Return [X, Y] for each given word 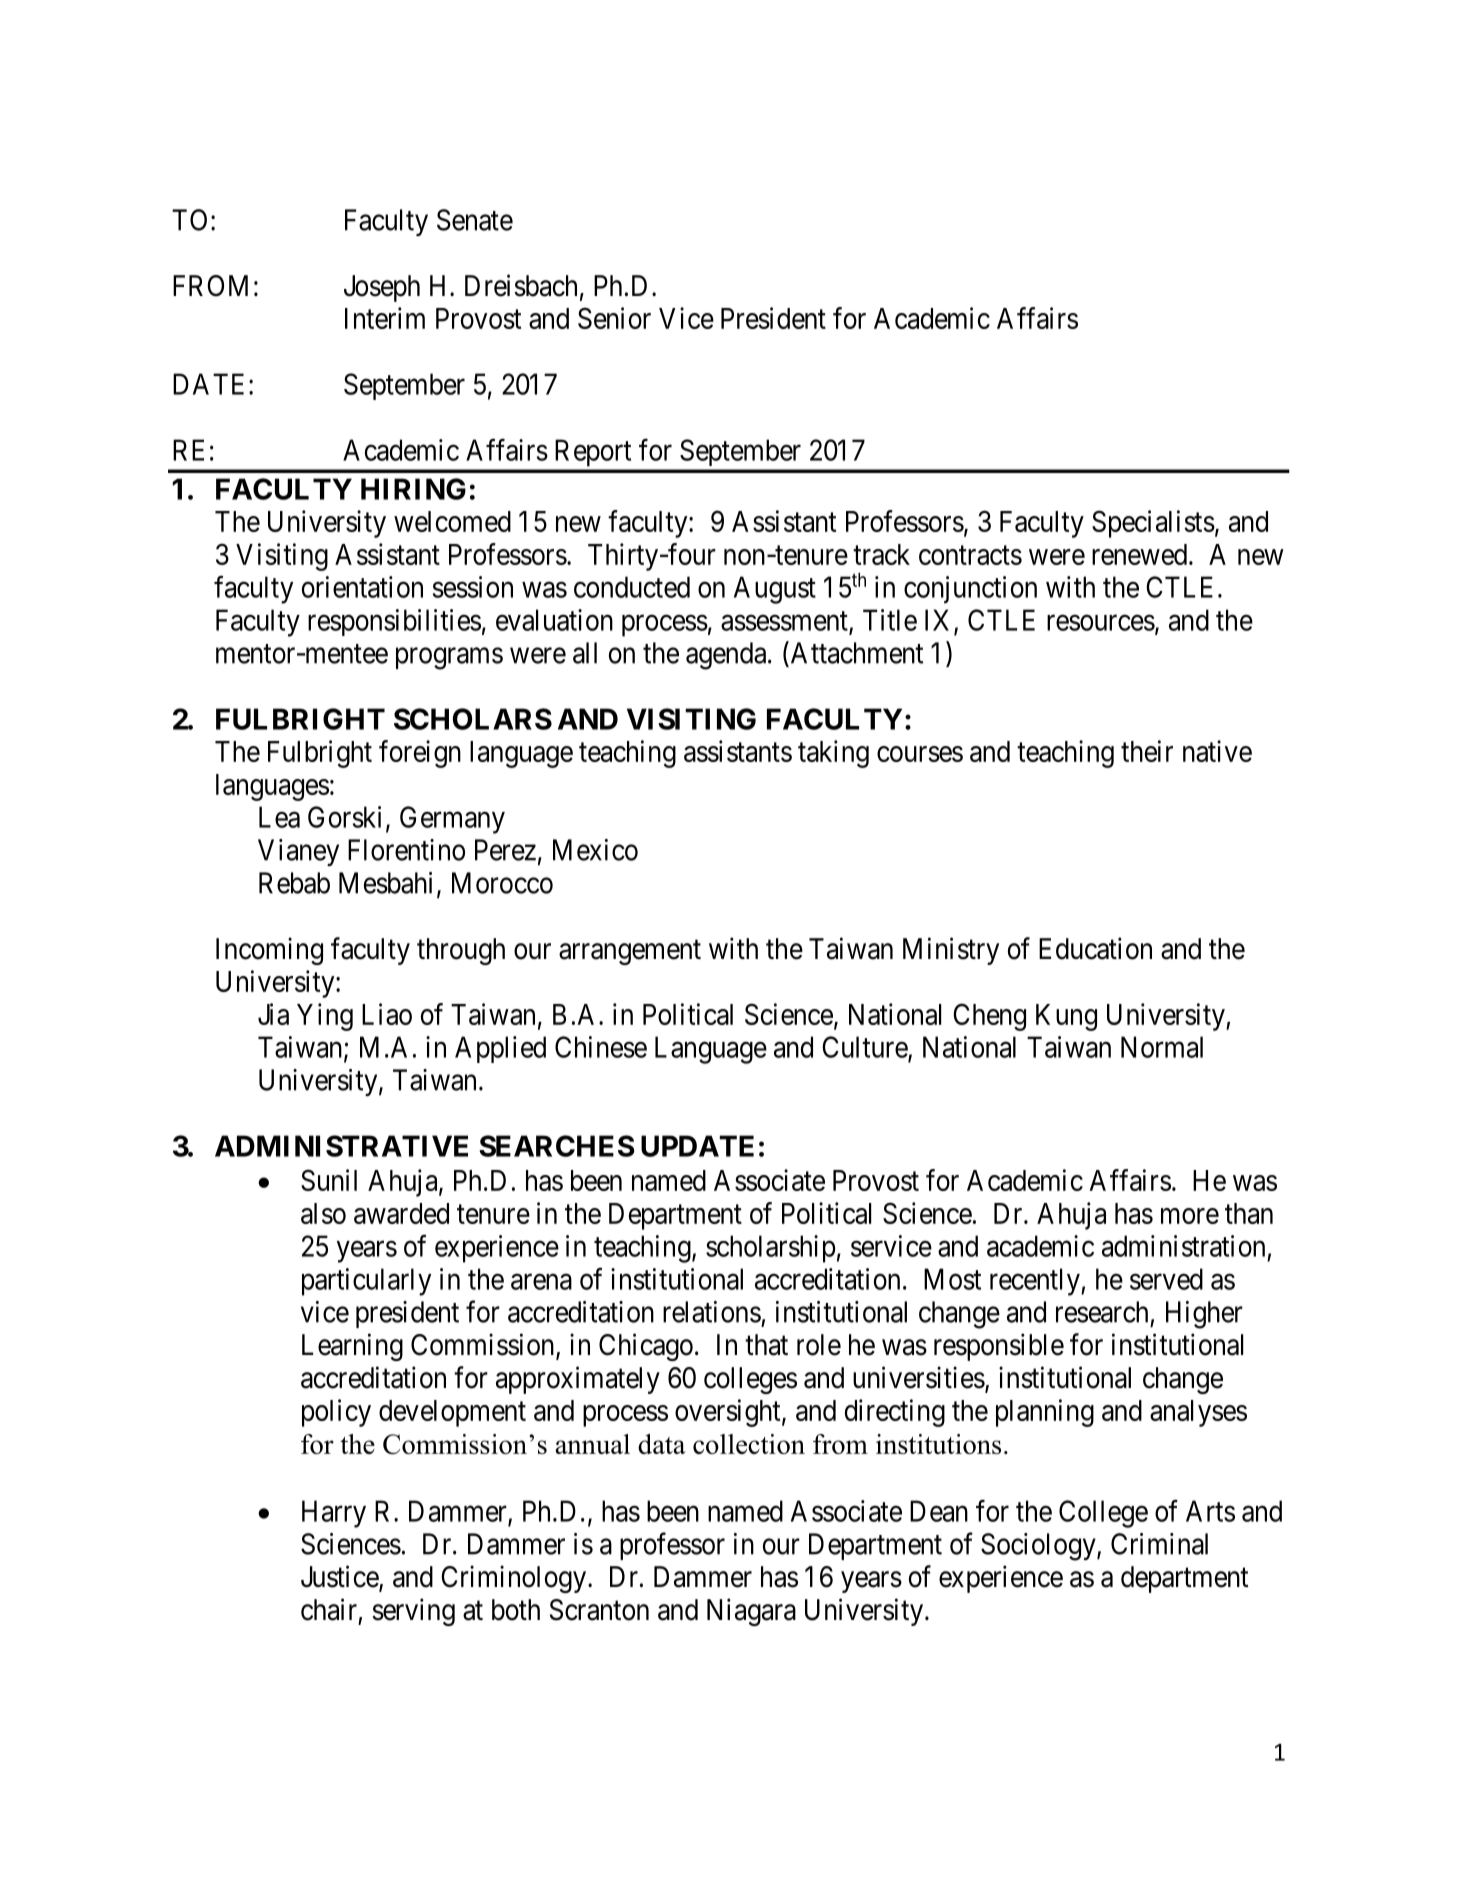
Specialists [1153, 524]
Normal [1162, 1047]
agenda [727, 656]
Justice [340, 1577]
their [1147, 751]
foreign [420, 754]
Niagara [751, 1612]
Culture [865, 1048]
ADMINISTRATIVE [341, 1146]
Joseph [382, 288]
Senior [614, 318]
